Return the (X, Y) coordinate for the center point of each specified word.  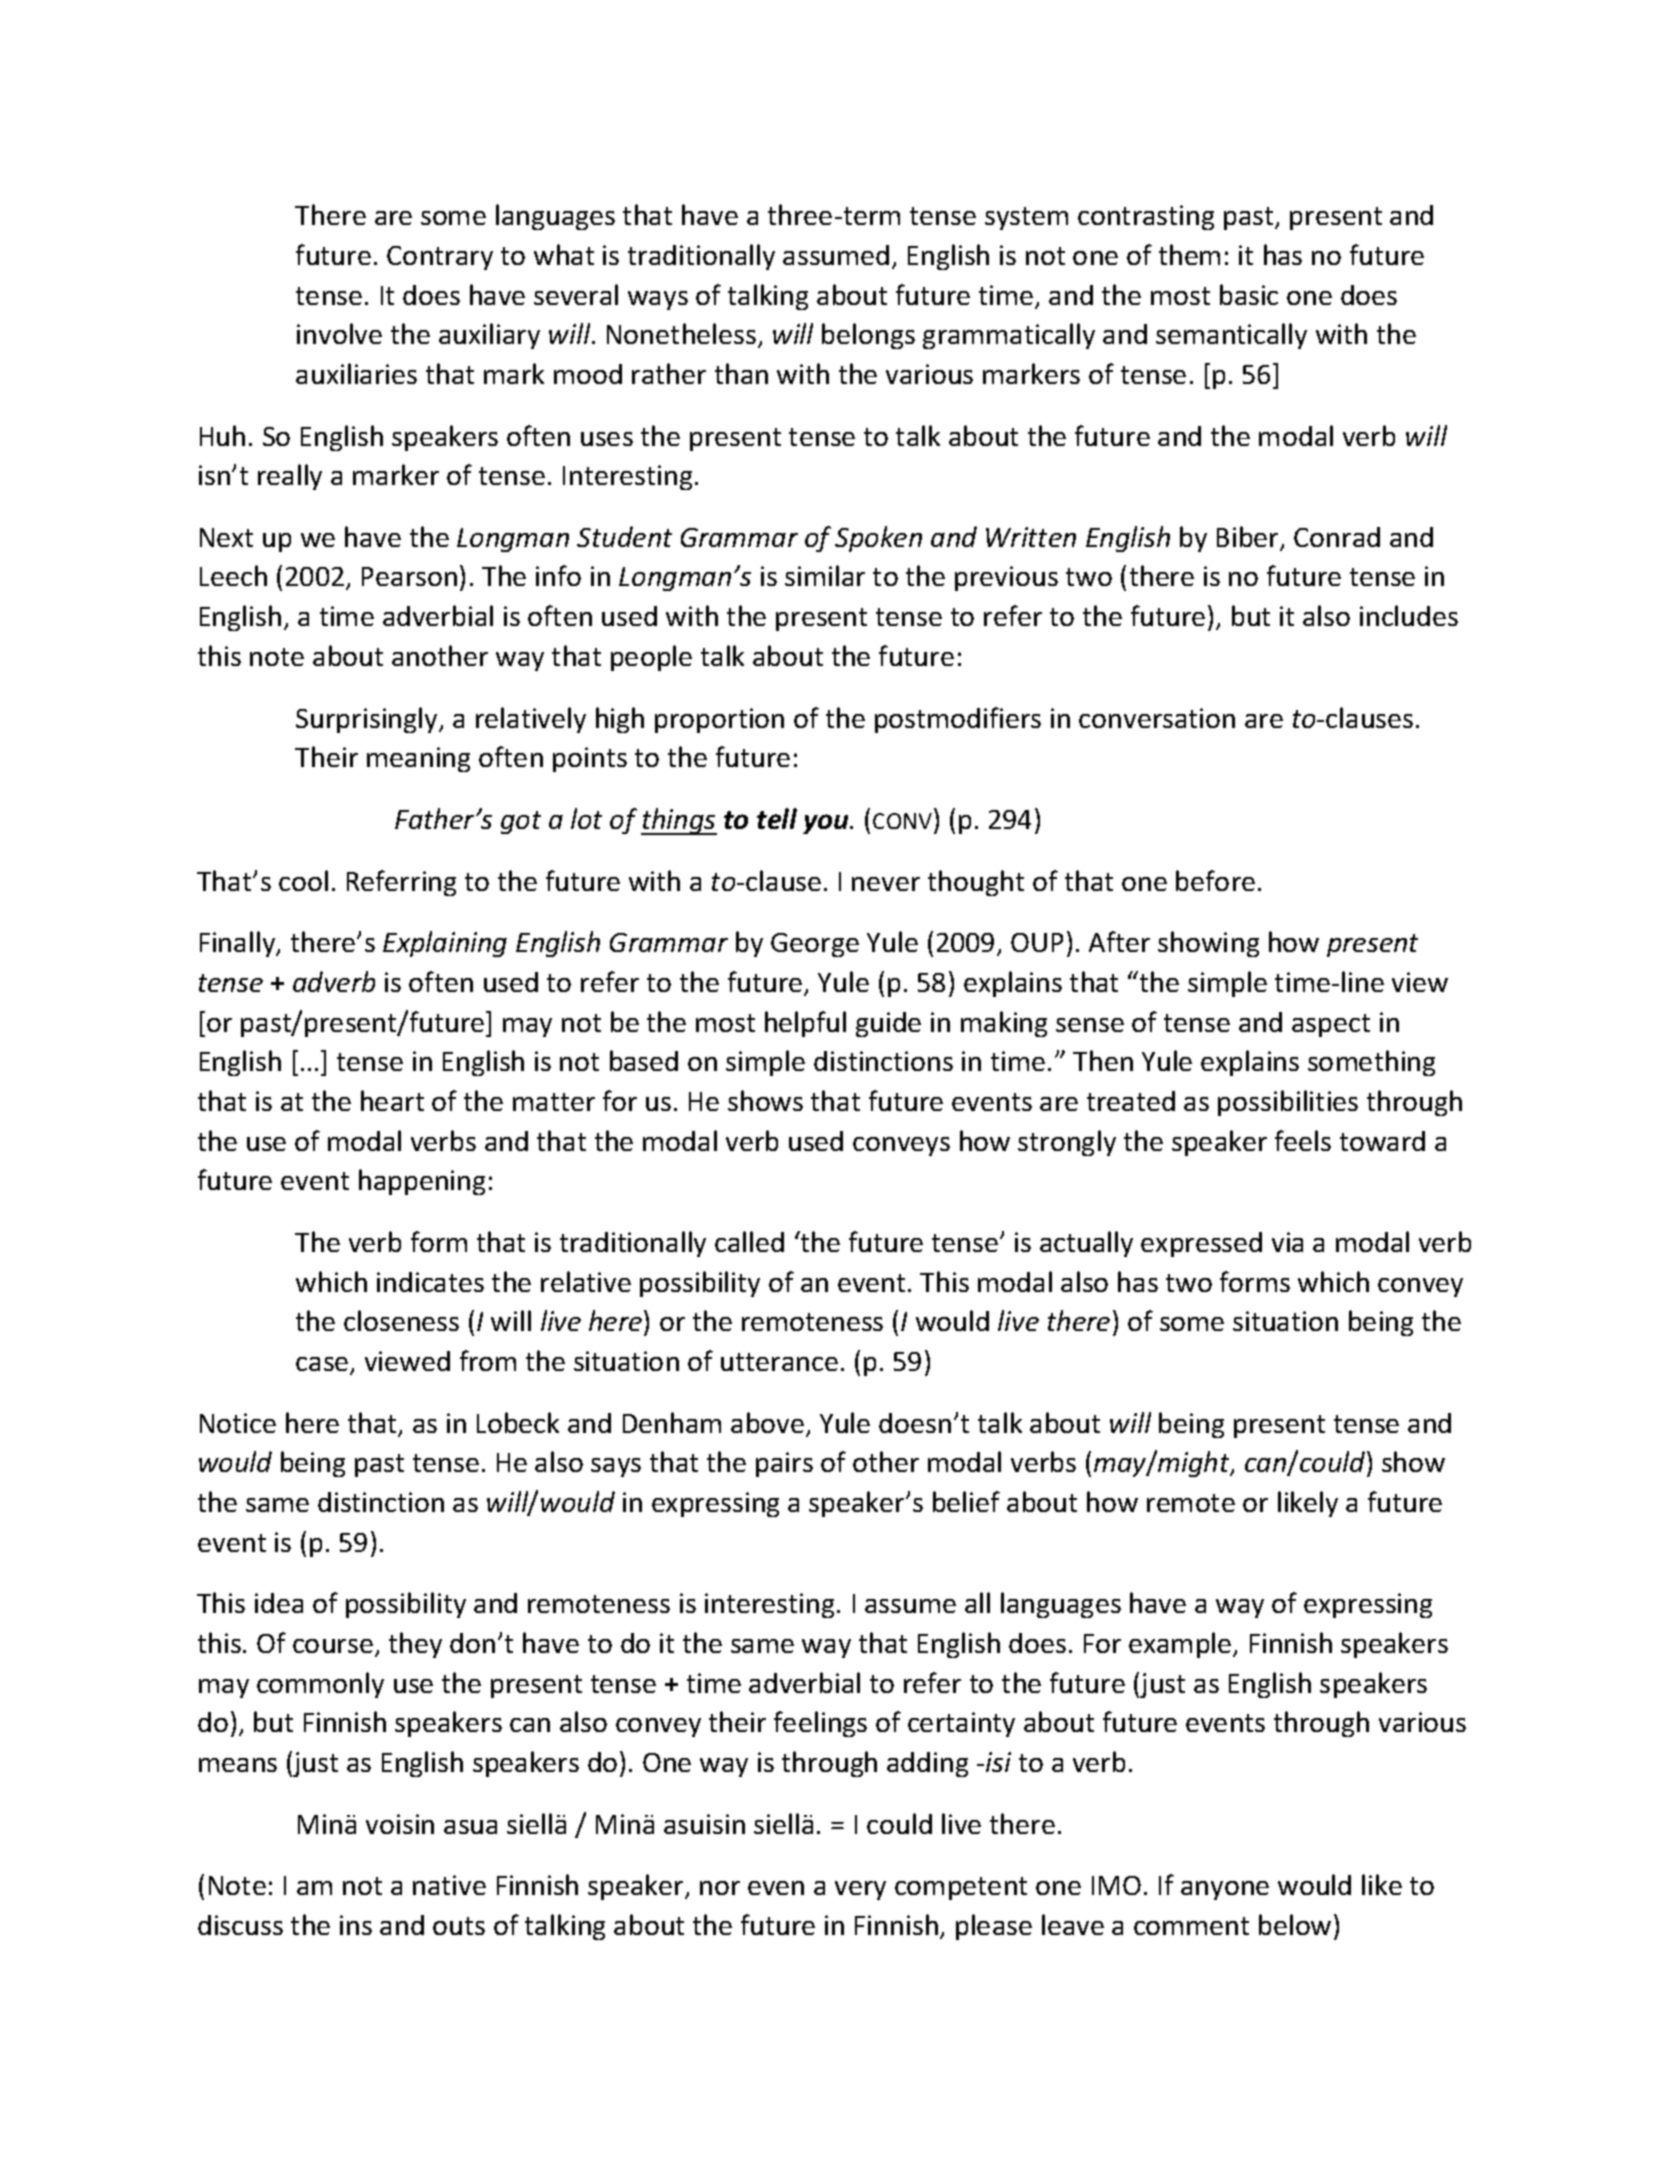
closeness (401, 1320)
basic (1249, 294)
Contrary (440, 258)
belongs (868, 336)
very (860, 1890)
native (449, 1885)
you (827, 824)
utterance (779, 1362)
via (1287, 1242)
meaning (418, 759)
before (1215, 880)
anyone (1225, 1890)
